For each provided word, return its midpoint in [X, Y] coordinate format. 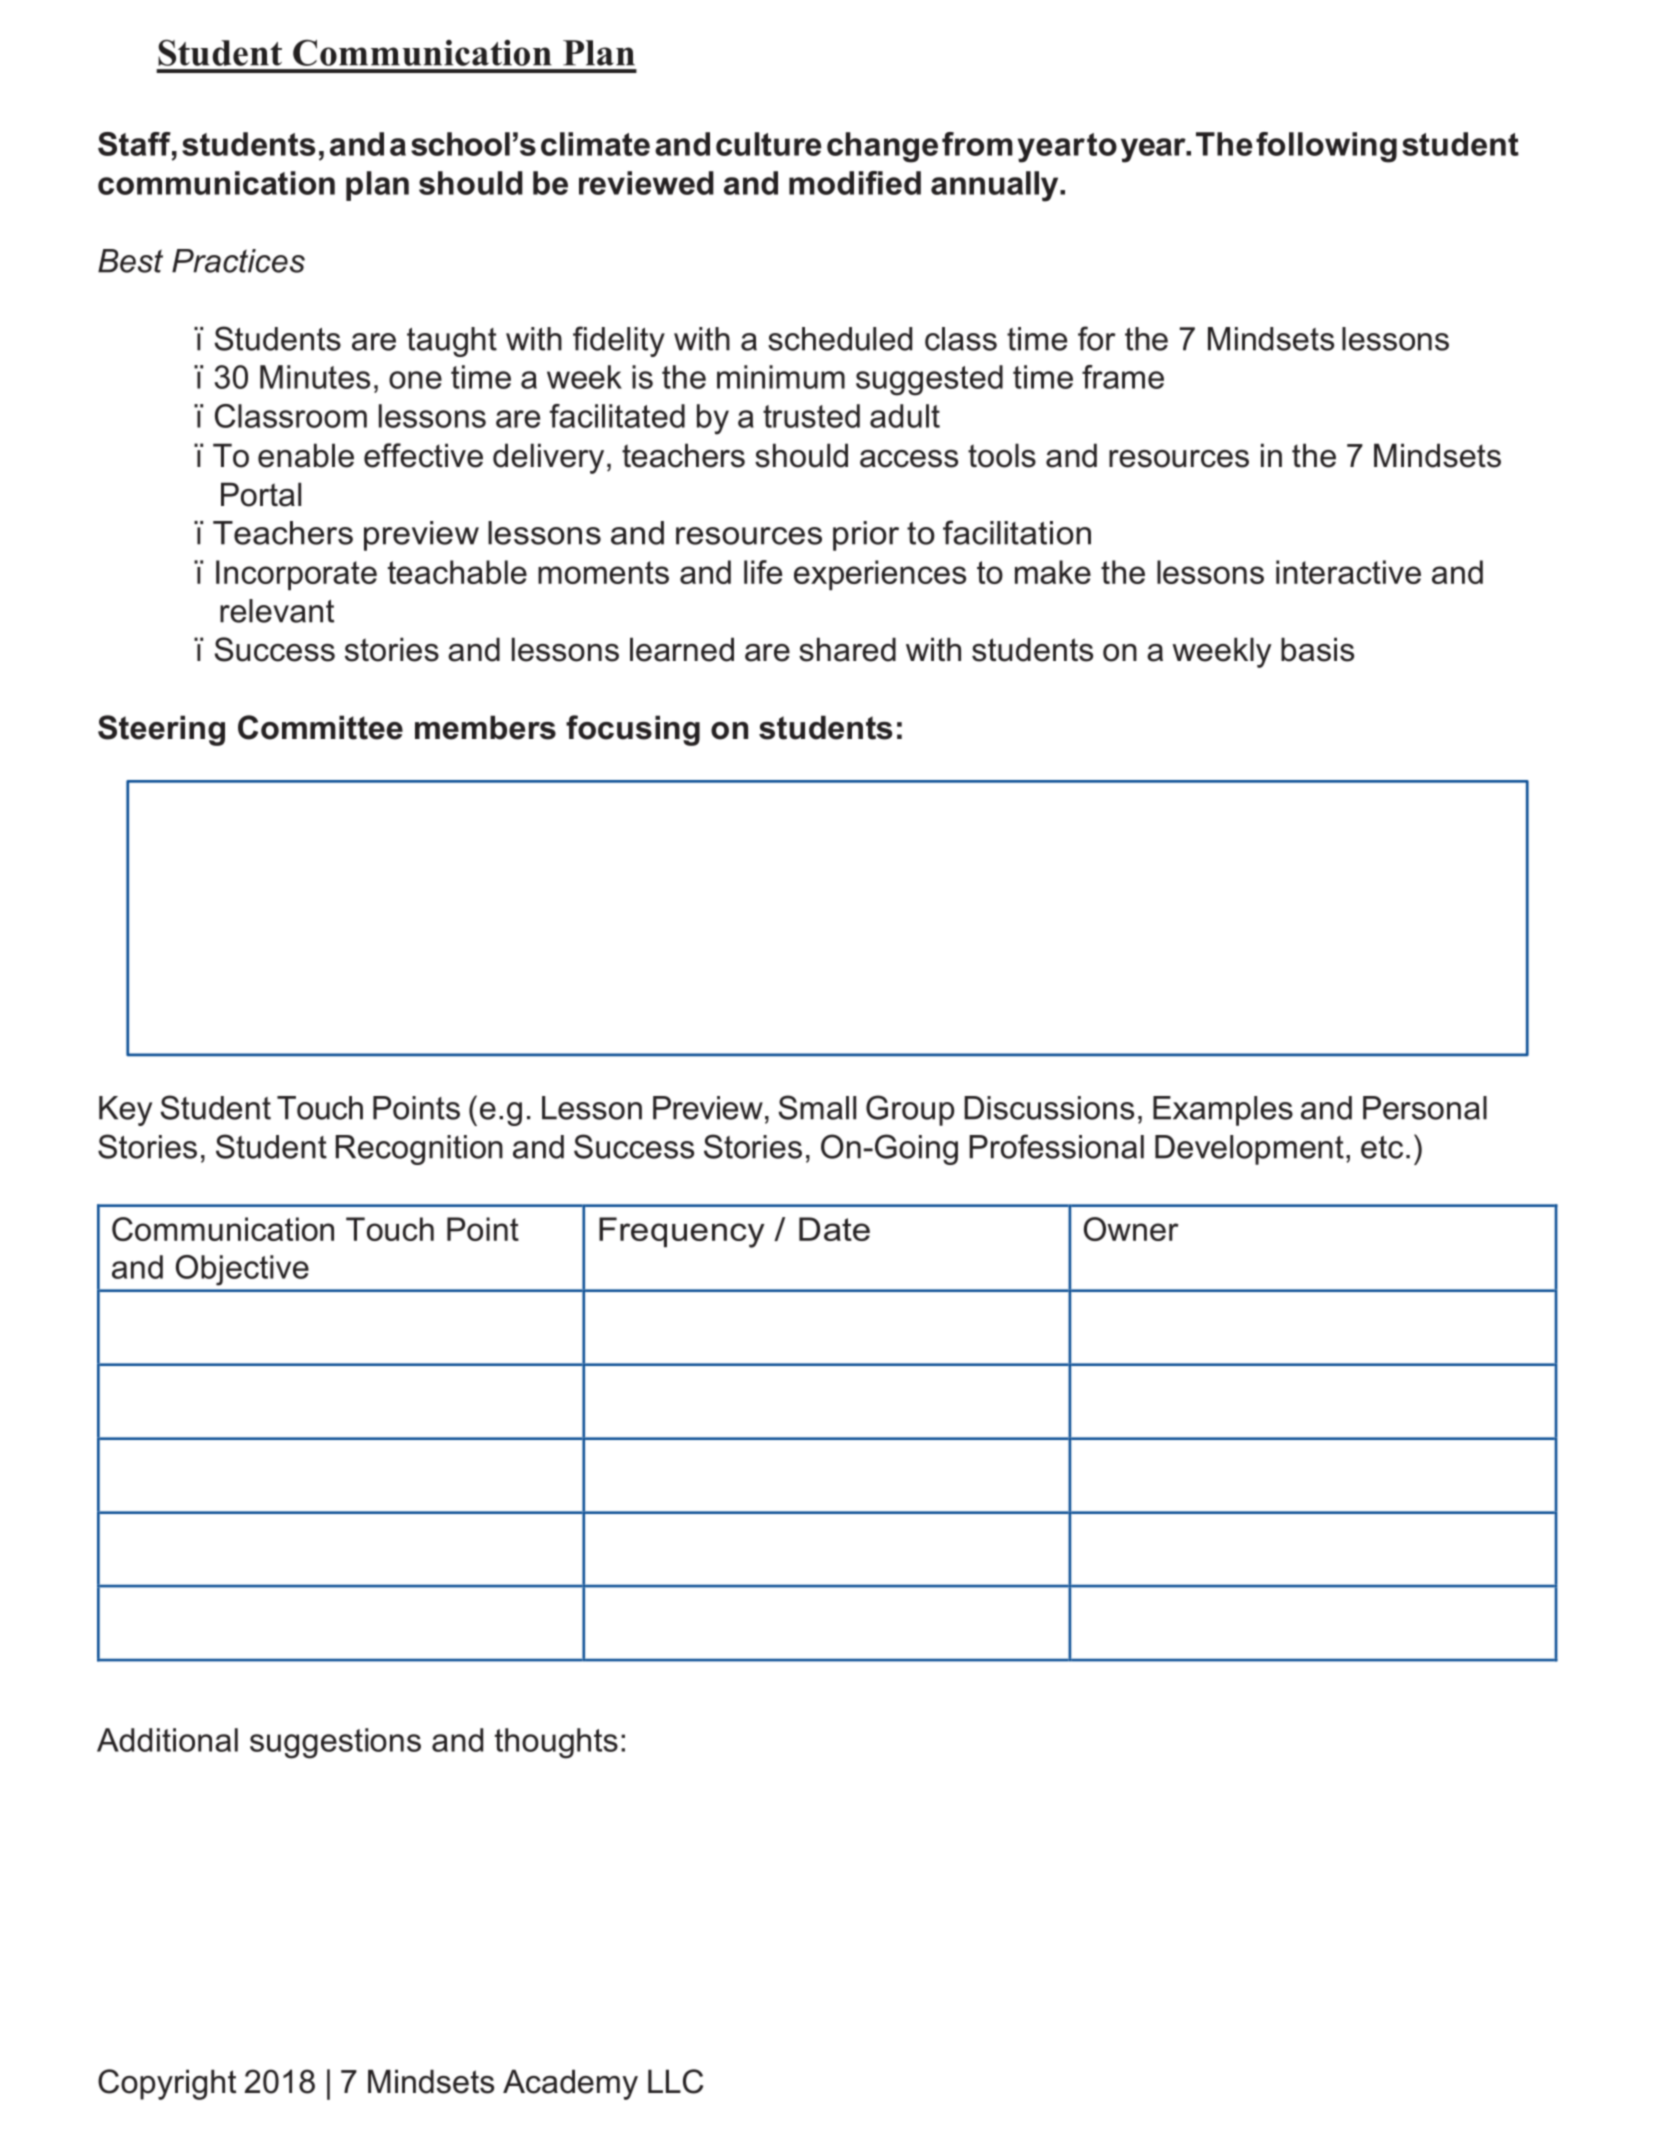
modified [855, 183]
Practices [238, 261]
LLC [675, 2081]
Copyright [167, 2084]
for [1097, 338]
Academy [570, 2084]
